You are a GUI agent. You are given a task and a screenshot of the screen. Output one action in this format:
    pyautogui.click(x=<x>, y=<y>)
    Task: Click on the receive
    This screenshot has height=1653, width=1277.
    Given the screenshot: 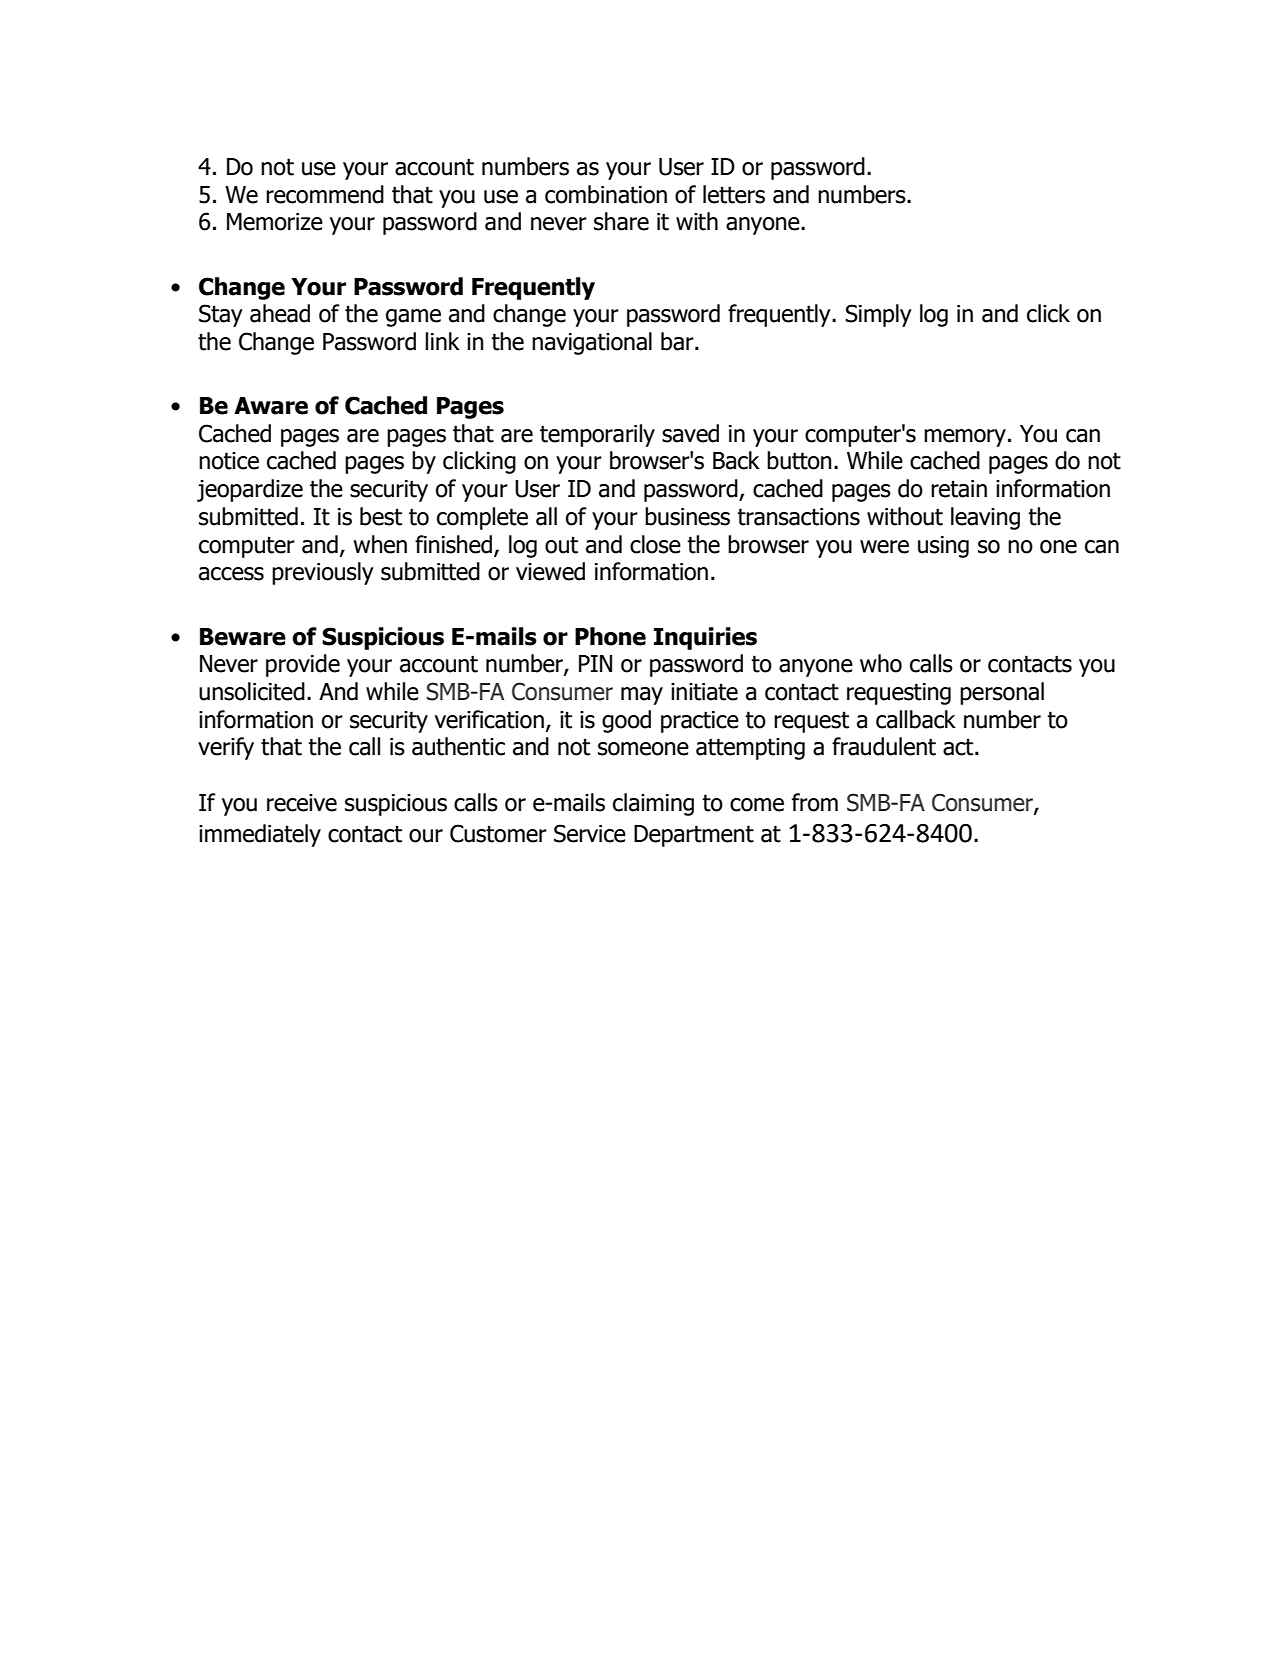 What is the action you would take?
    pyautogui.click(x=302, y=803)
